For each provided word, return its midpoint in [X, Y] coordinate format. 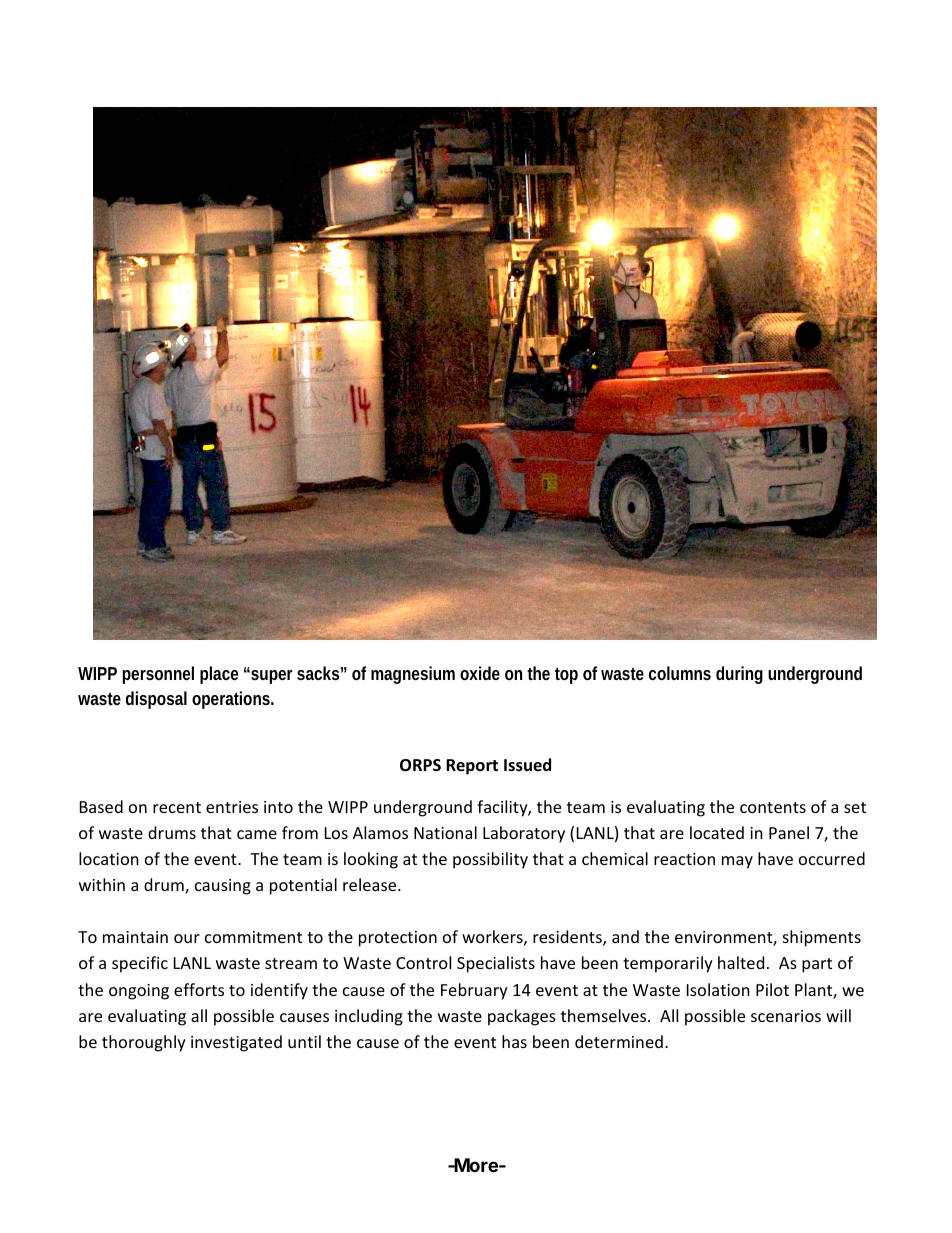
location [109, 858]
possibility [490, 860]
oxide [480, 673]
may [737, 862]
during [739, 675]
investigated [236, 1043]
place [219, 675]
